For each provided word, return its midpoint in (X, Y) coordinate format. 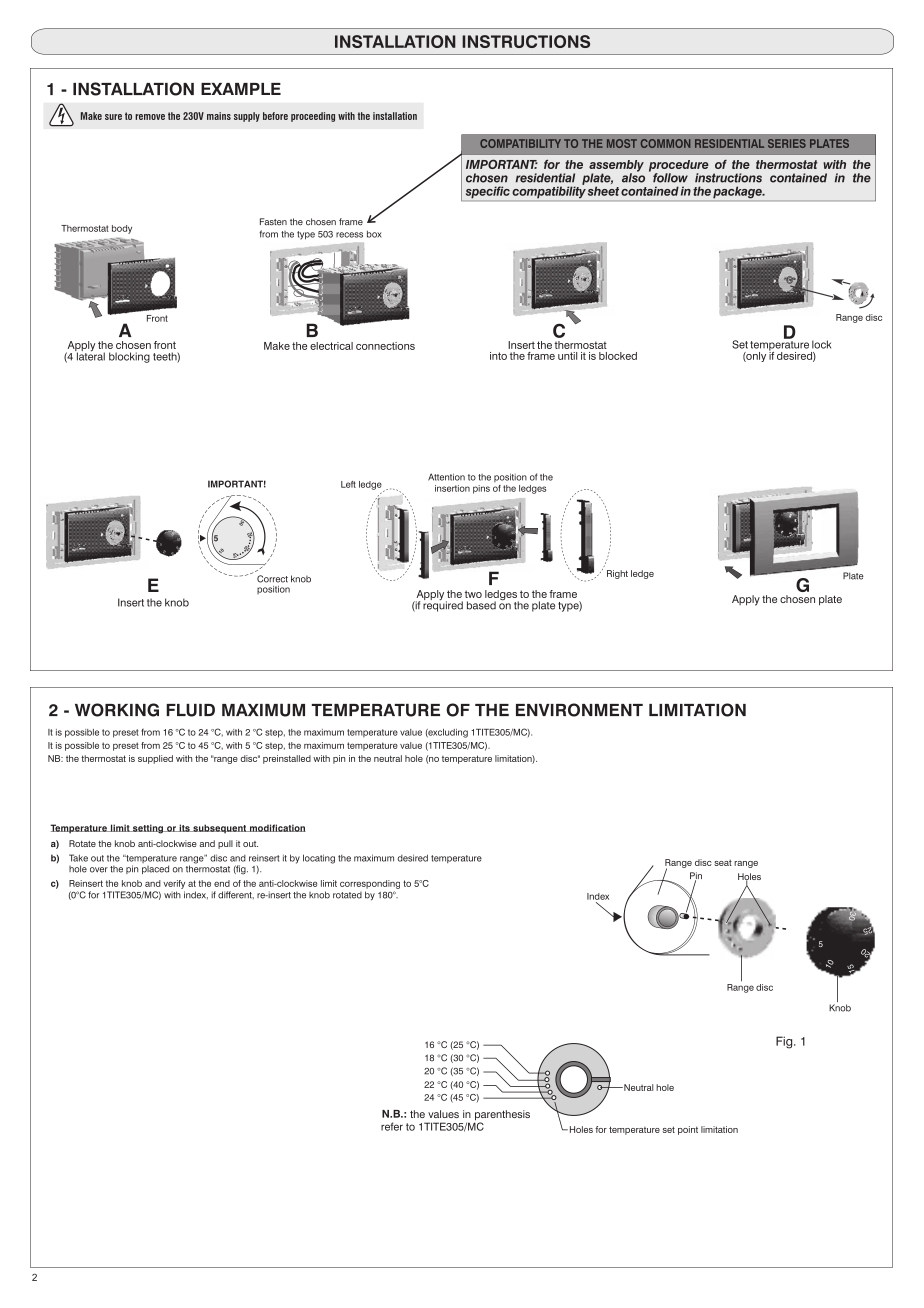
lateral (90, 355)
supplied (155, 759)
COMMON (665, 143)
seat (723, 863)
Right (617, 574)
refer (392, 1126)
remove (150, 117)
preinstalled (287, 759)
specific (488, 192)
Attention (446, 477)
